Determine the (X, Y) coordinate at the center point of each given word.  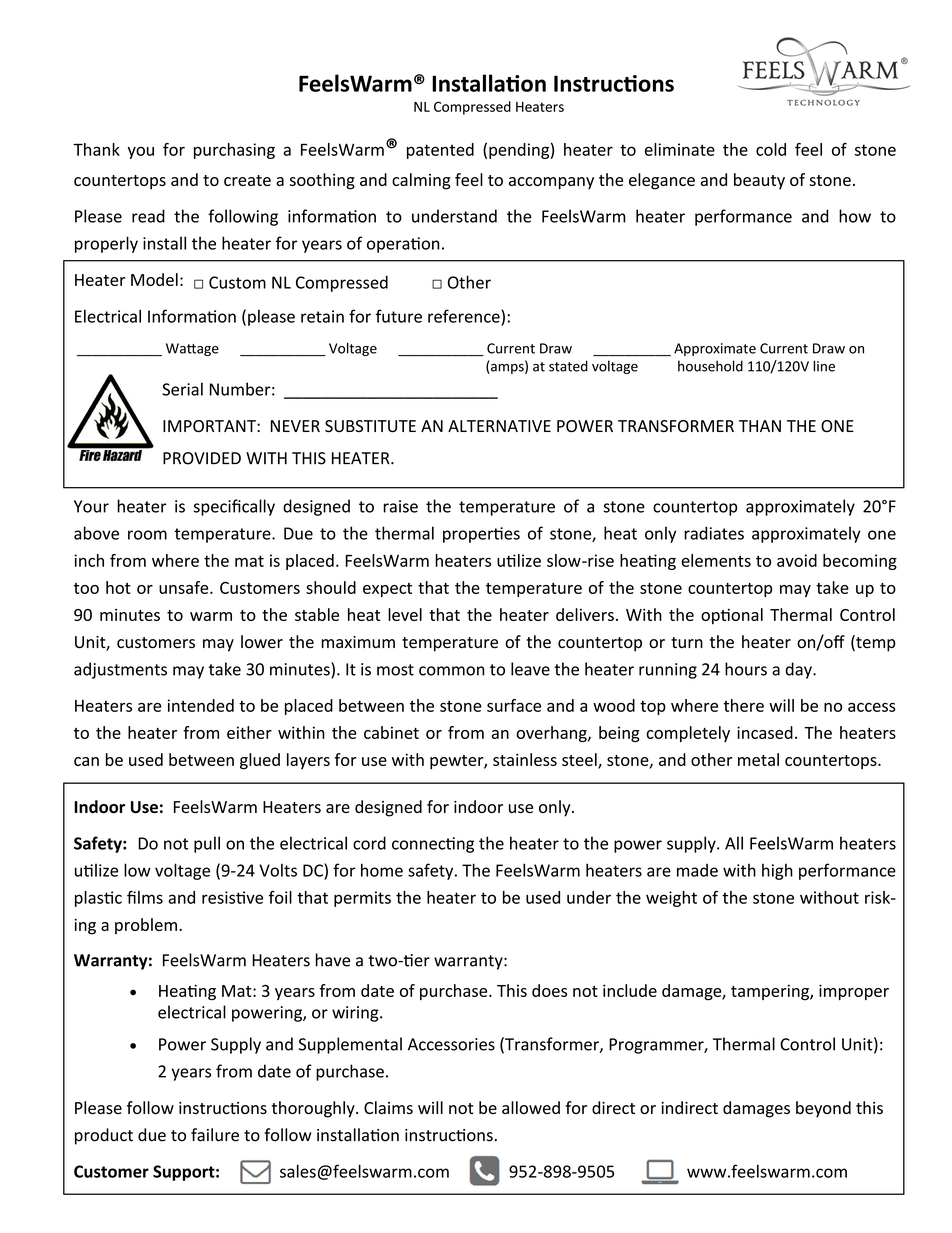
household (710, 366)
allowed (531, 1107)
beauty (759, 181)
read (148, 216)
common (452, 671)
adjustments (120, 670)
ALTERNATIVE (499, 426)
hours (746, 669)
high (777, 871)
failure (215, 1135)
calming (421, 181)
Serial (182, 389)
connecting (433, 845)
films (145, 897)
